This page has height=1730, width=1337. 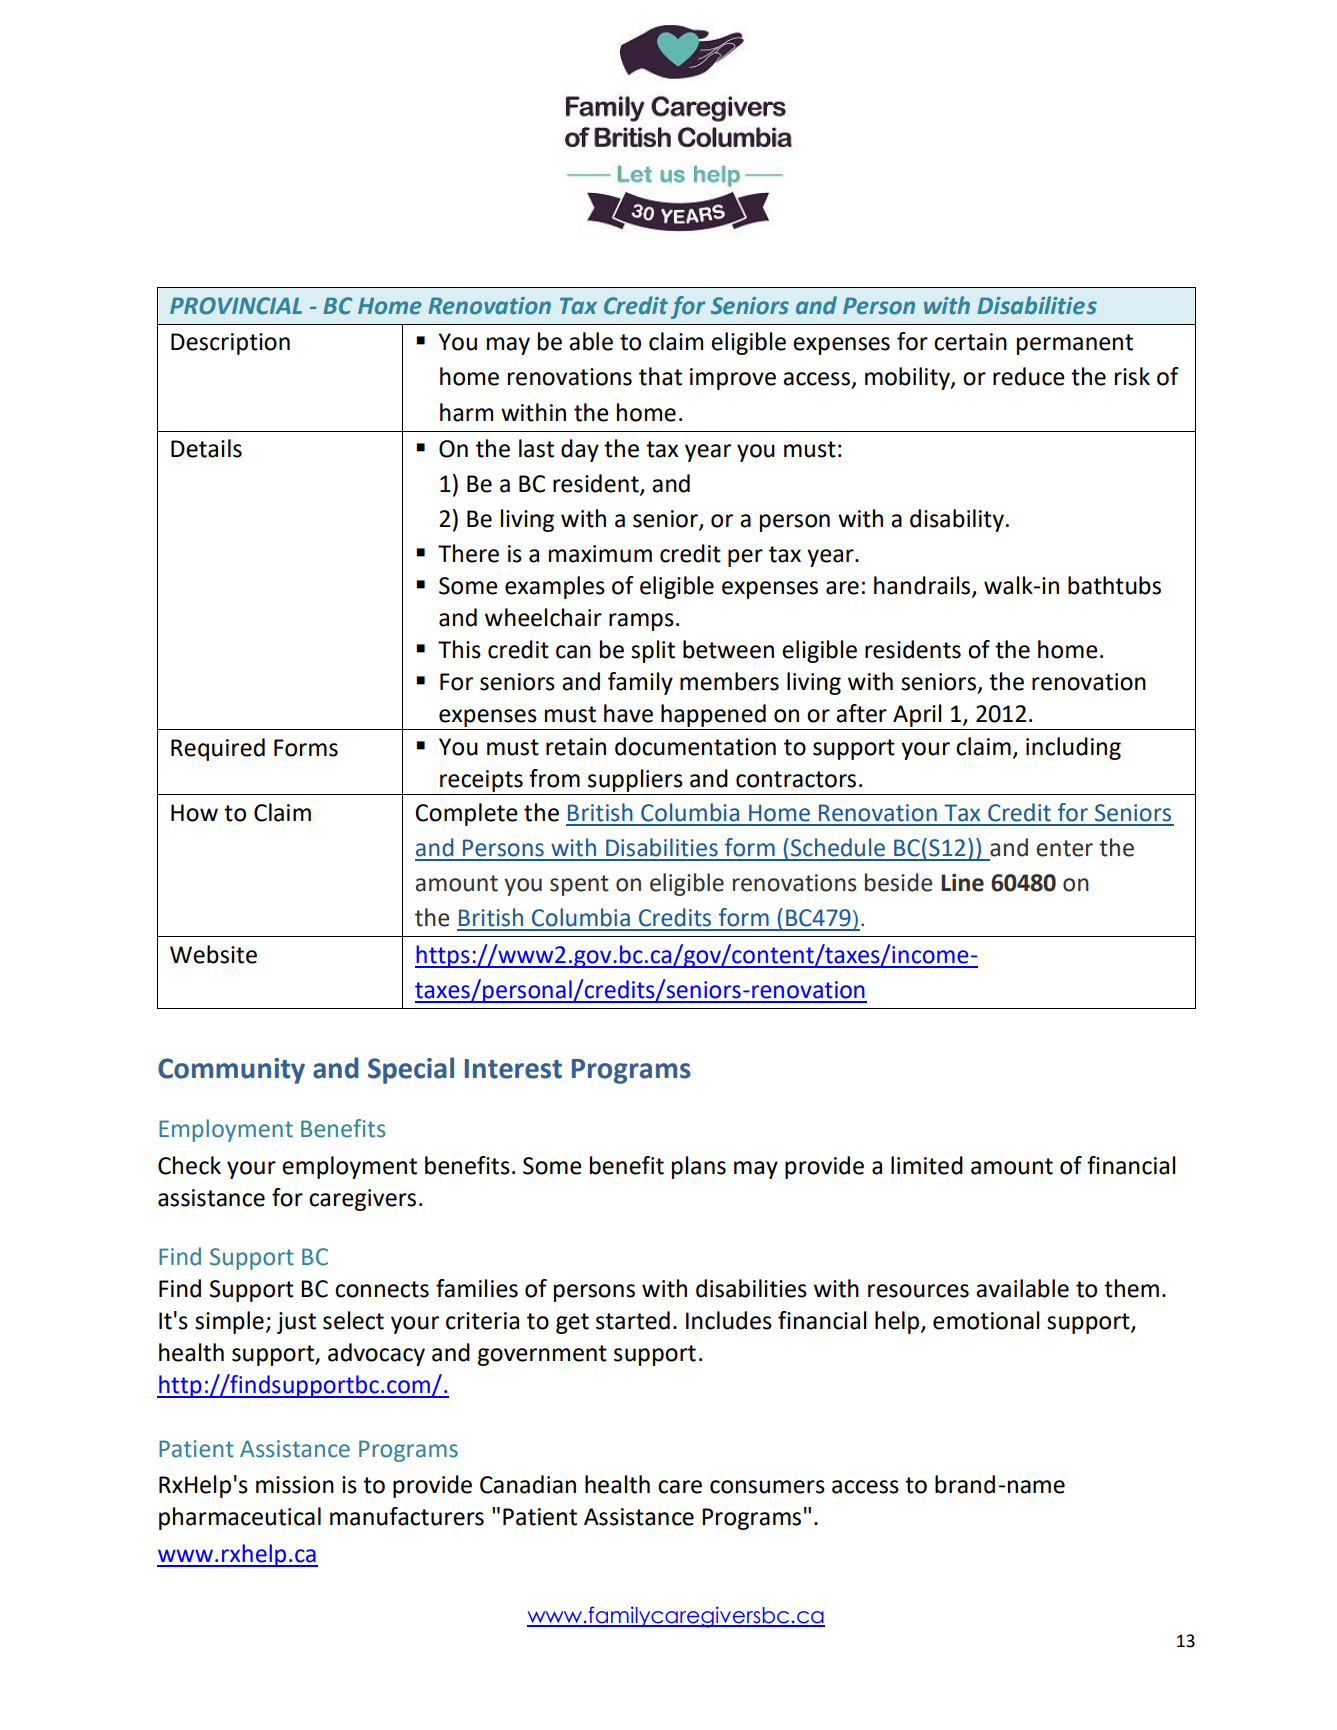 I want to click on plans, so click(x=699, y=1167).
